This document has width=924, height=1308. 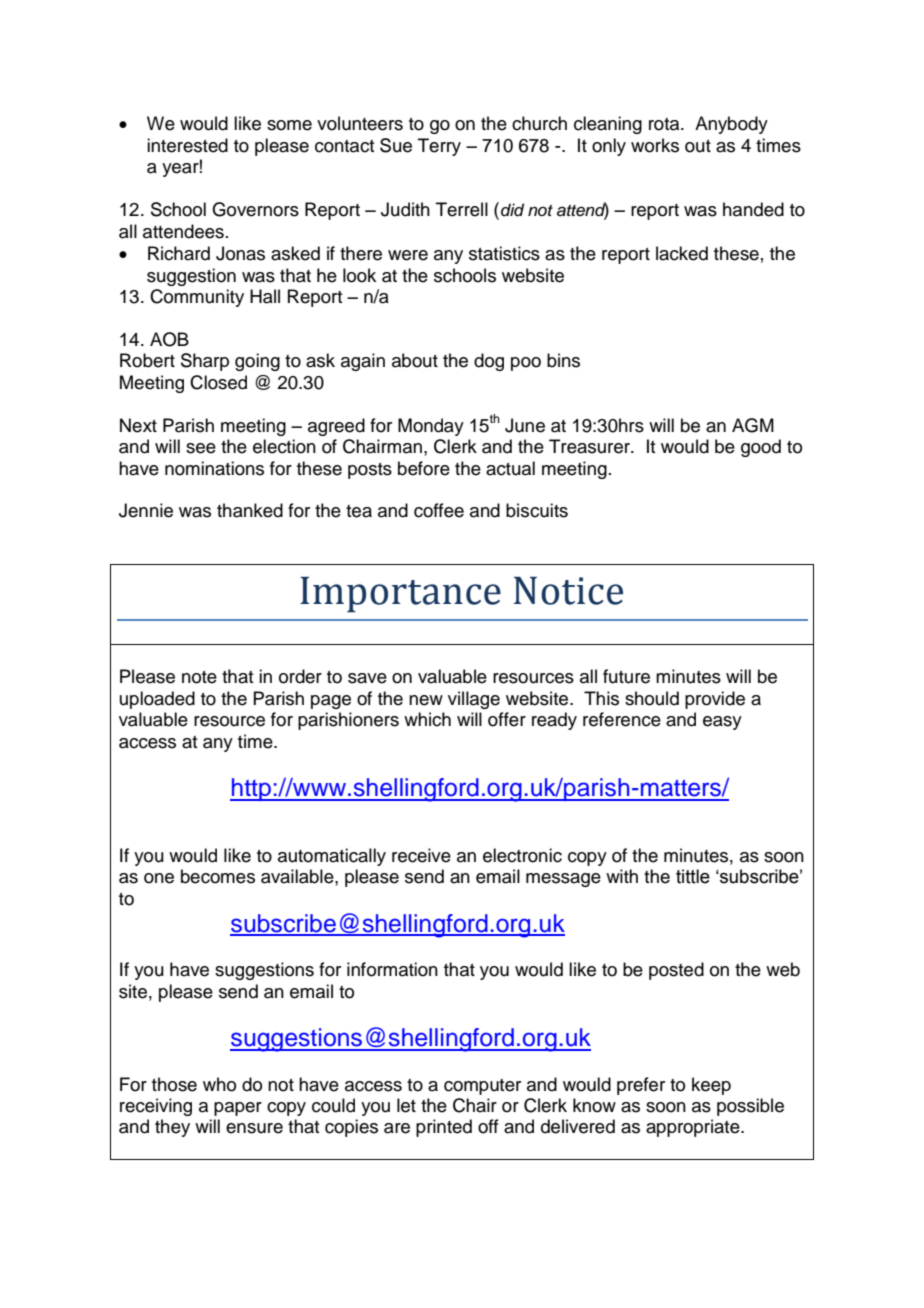 What do you see at coordinates (693, 876) in the document?
I see `tittle` at bounding box center [693, 876].
